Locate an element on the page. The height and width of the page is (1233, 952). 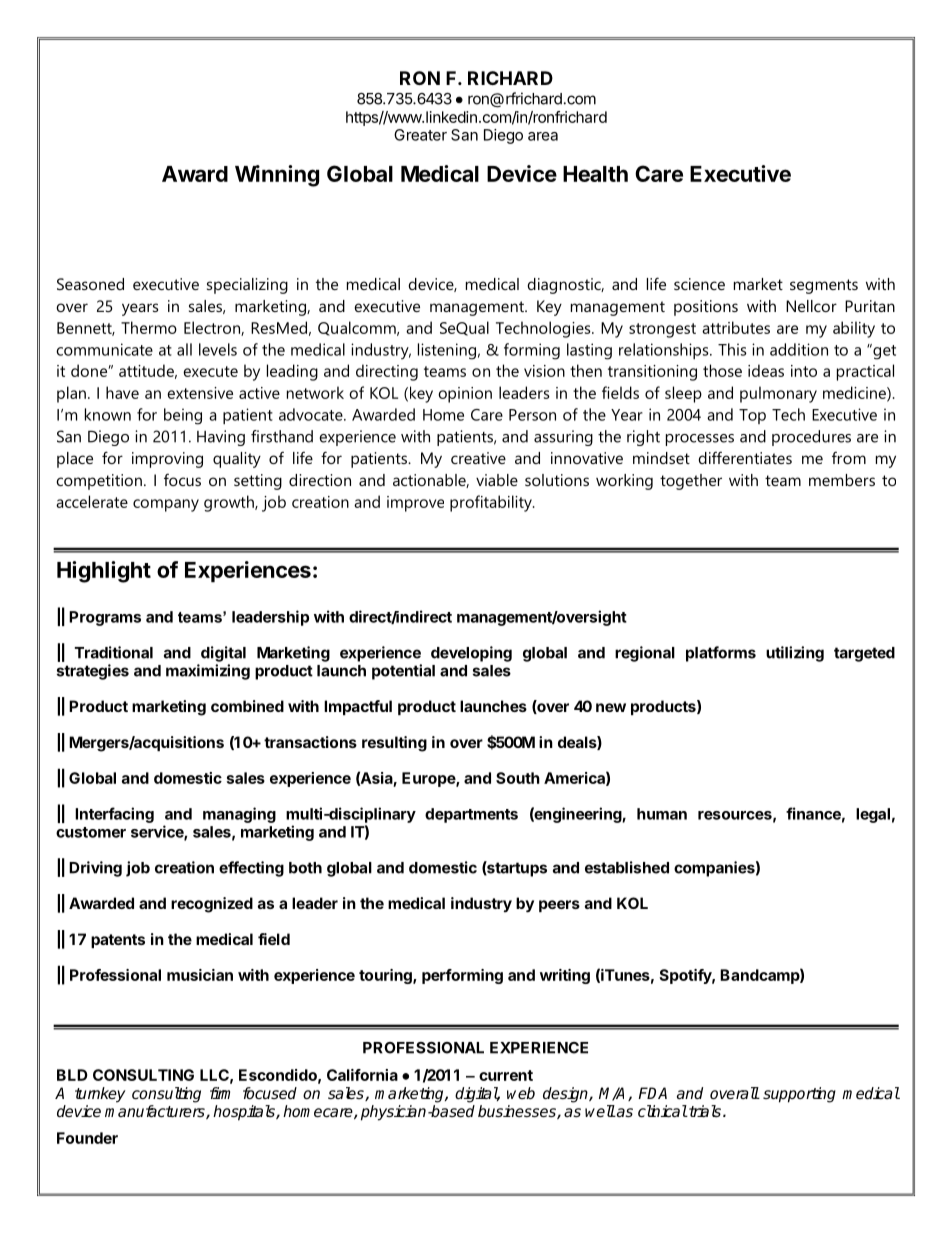
supporting is located at coordinates (799, 1095).
